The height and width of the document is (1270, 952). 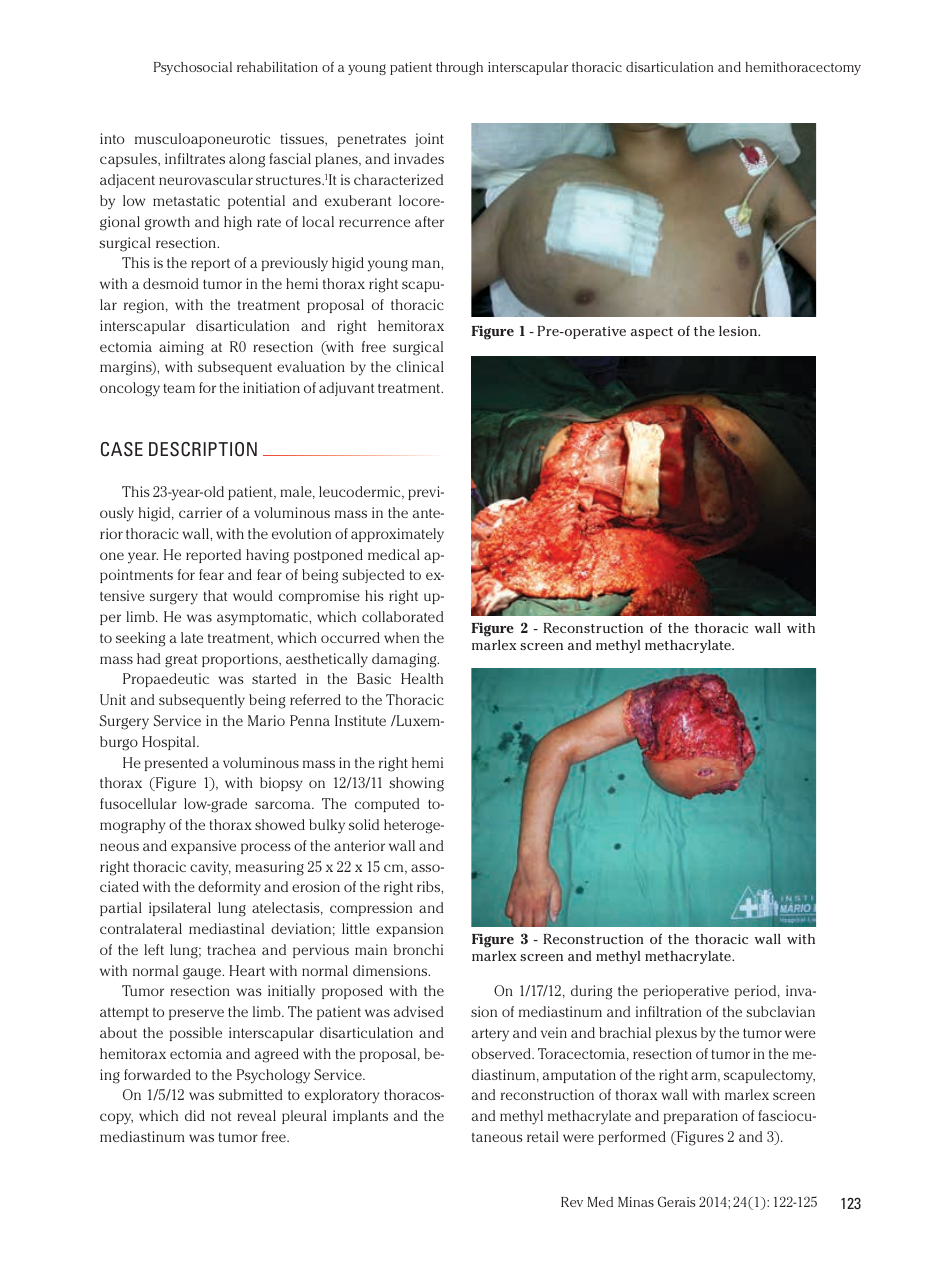 What do you see at coordinates (422, 678) in the document?
I see `Health` at bounding box center [422, 678].
